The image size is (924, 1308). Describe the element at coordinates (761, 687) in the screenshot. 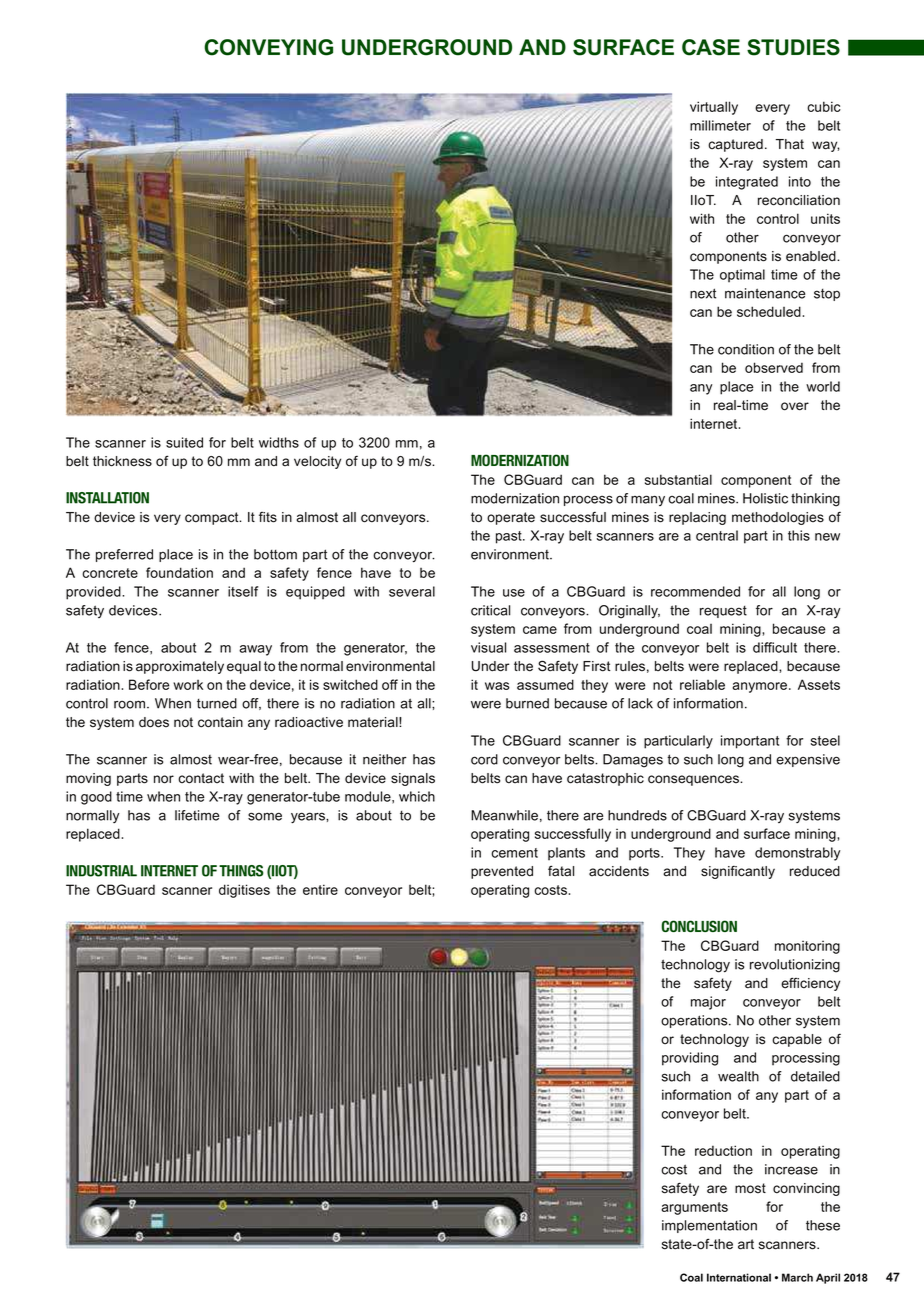

I see `anymore` at that location.
